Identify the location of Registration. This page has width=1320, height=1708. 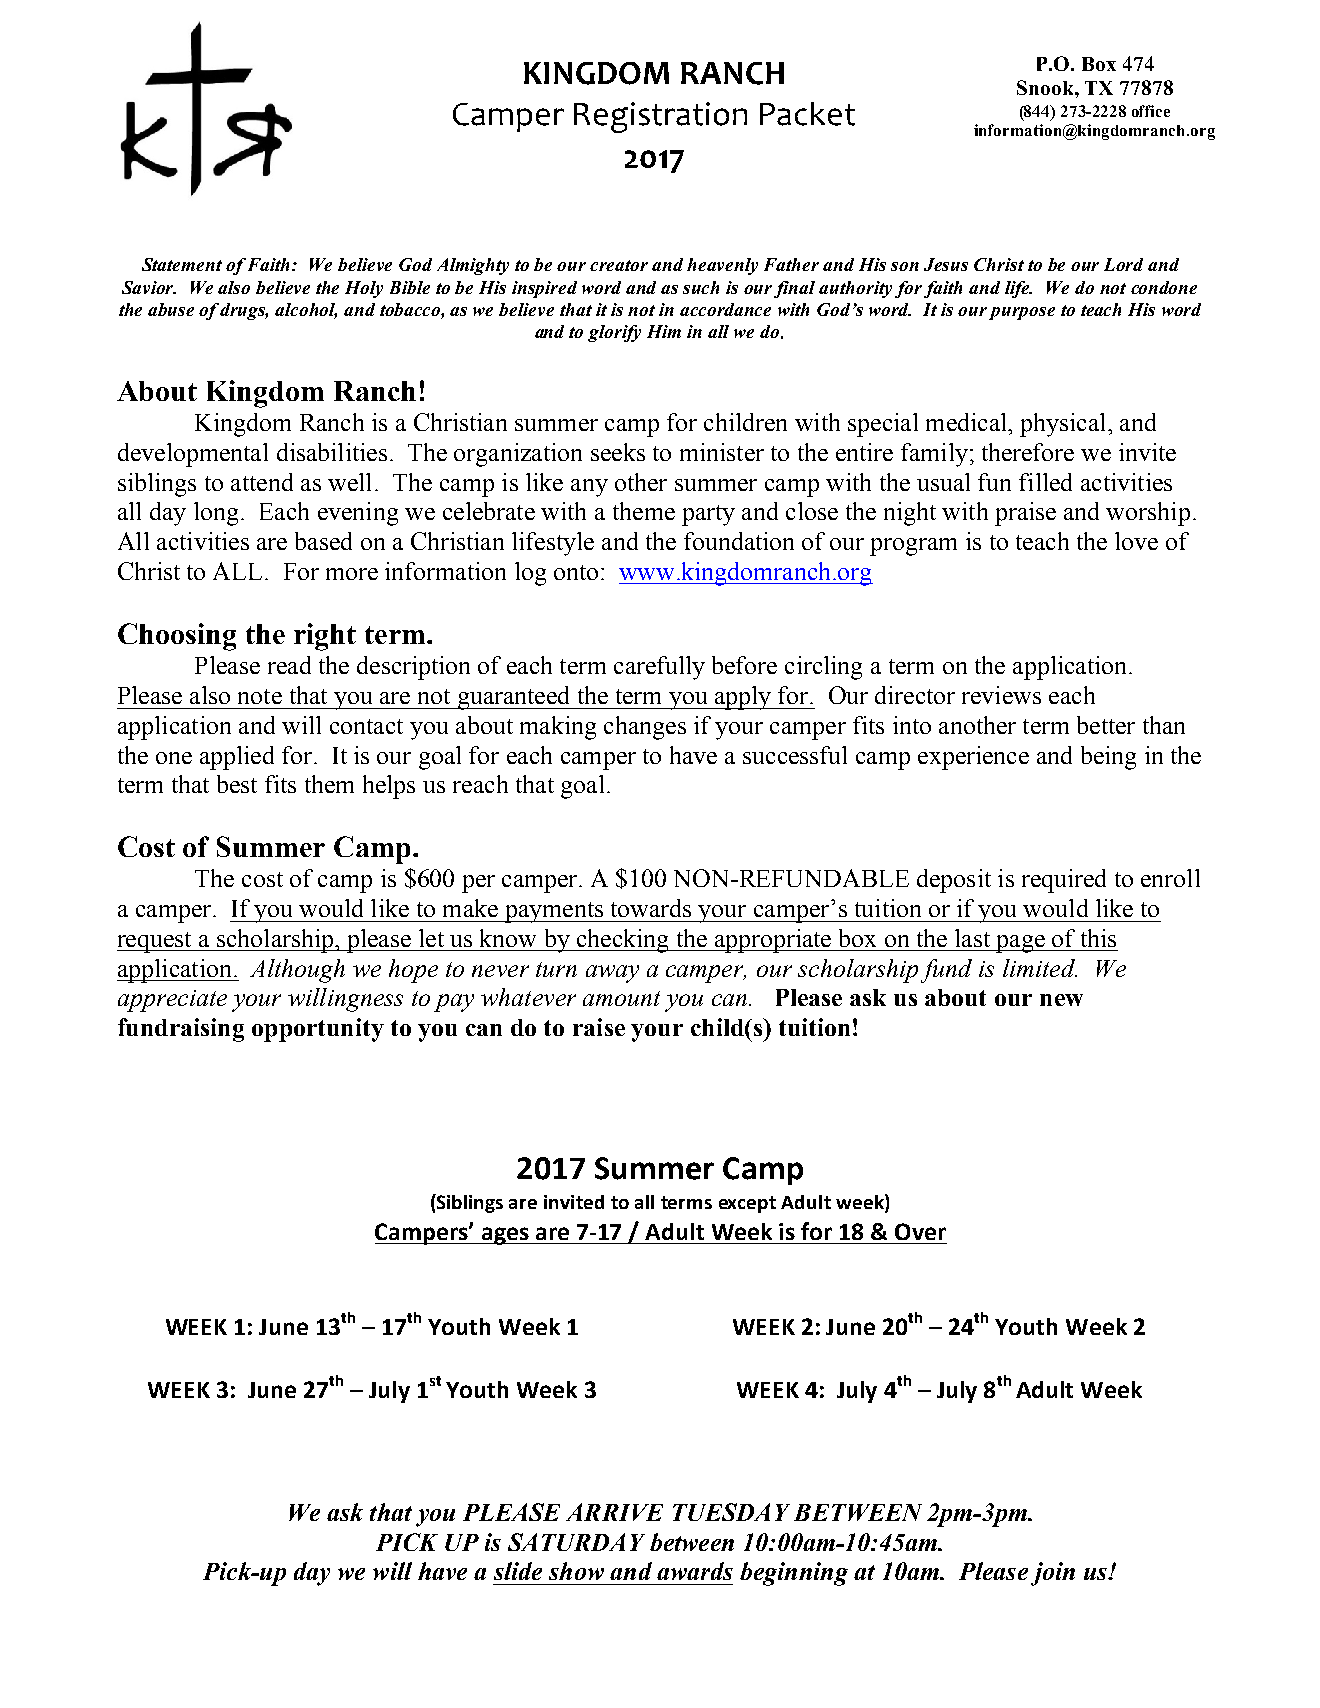
(660, 117).
